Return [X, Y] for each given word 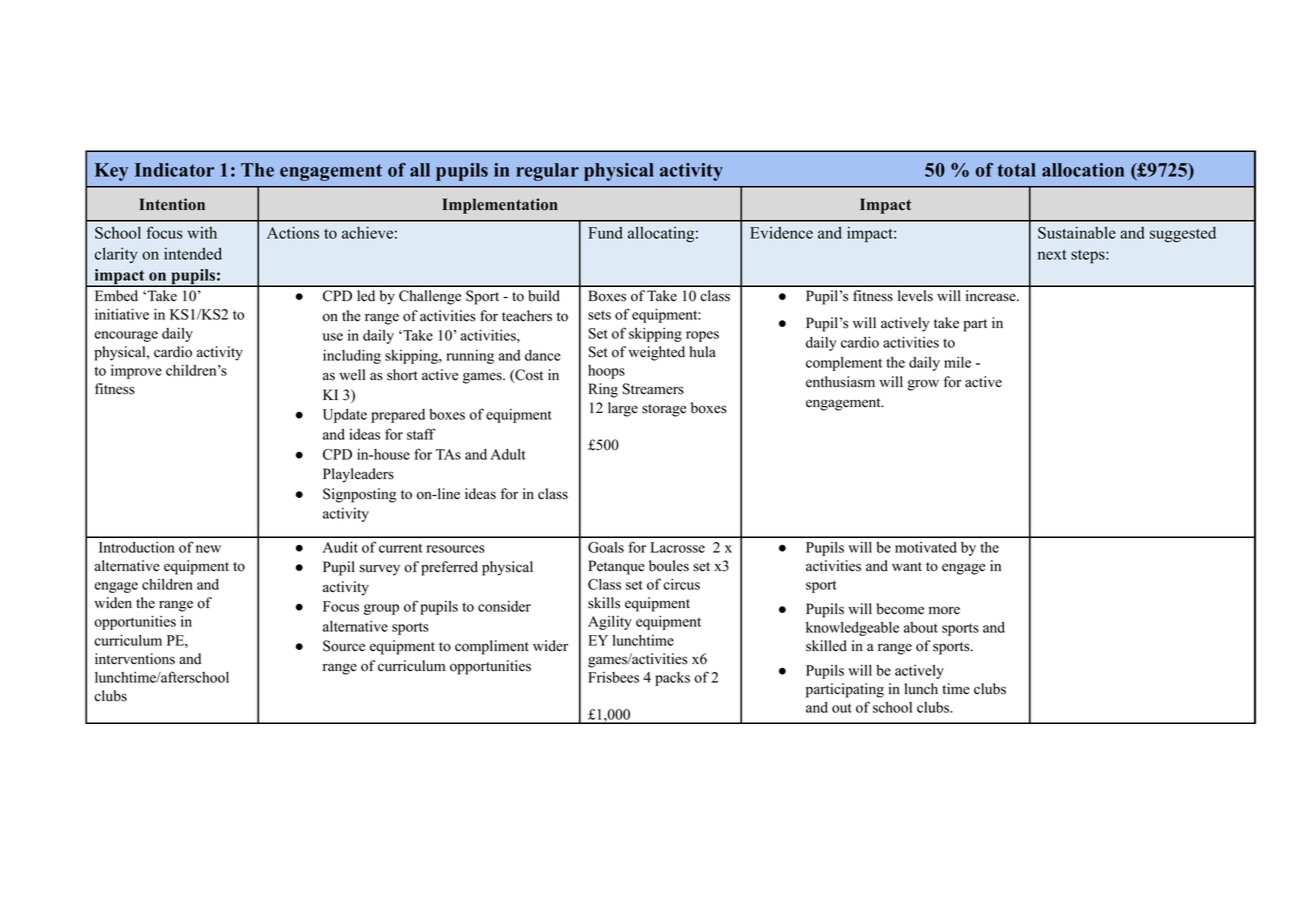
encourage [126, 336]
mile [957, 362]
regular [547, 172]
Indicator [174, 170]
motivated [926, 547]
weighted [657, 353]
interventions [135, 659]
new [208, 549]
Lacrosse [677, 547]
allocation [1083, 170]
